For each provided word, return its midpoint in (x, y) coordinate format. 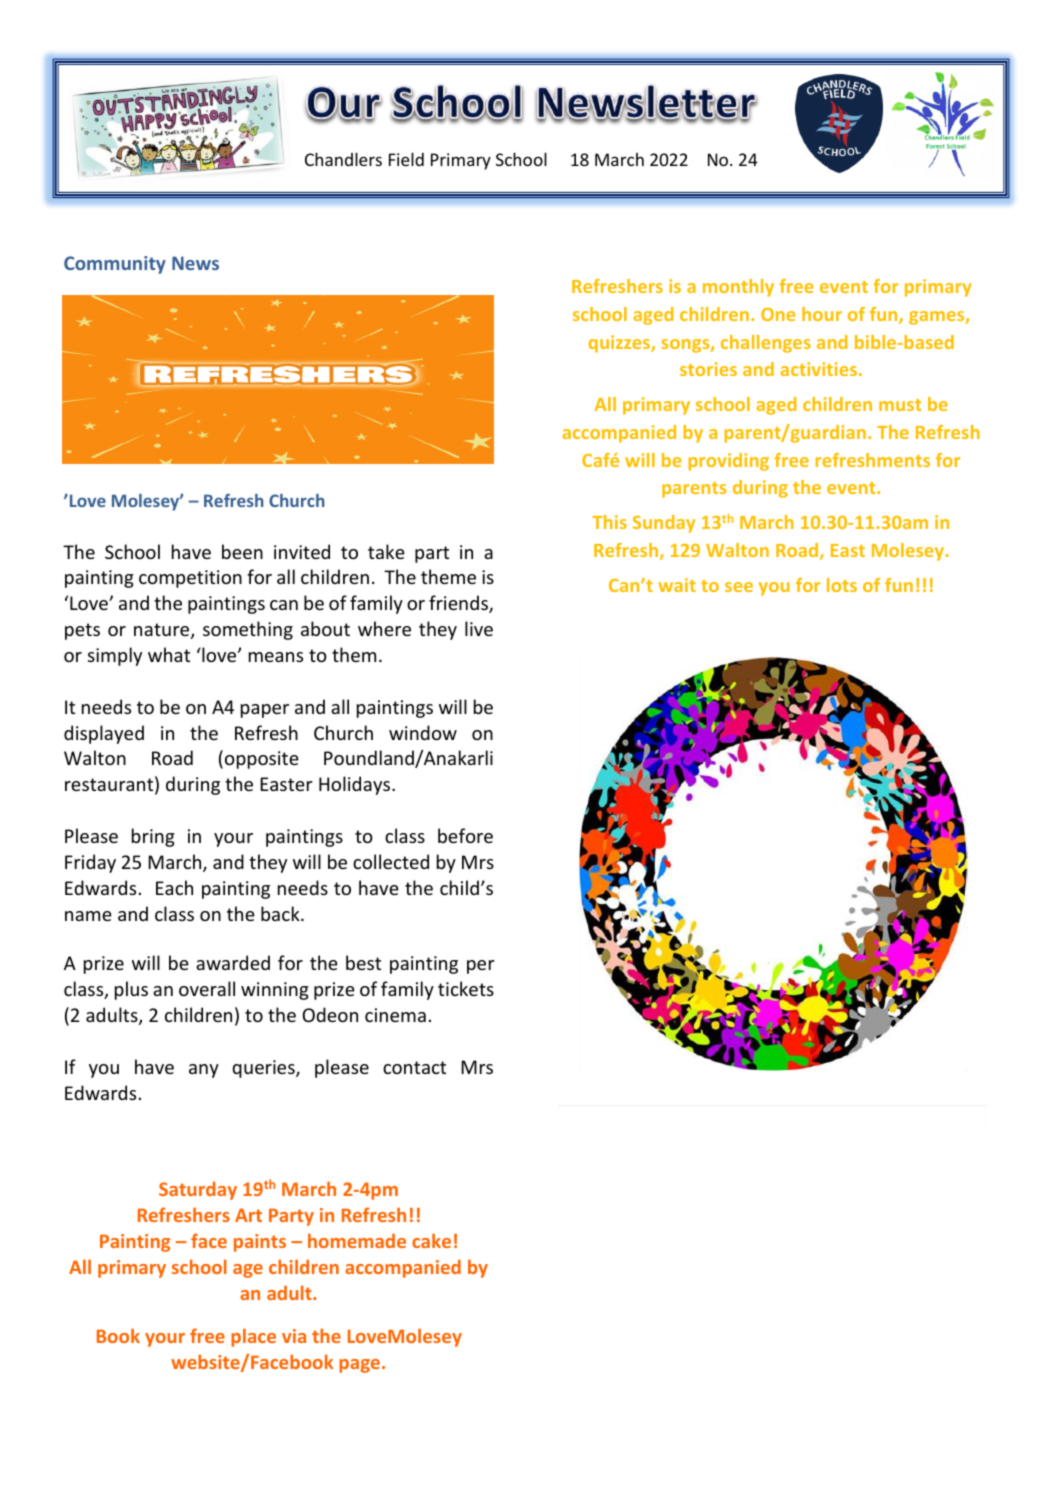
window (423, 732)
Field (406, 159)
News (195, 263)
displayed (104, 734)
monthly (738, 288)
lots (842, 585)
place (253, 1337)
